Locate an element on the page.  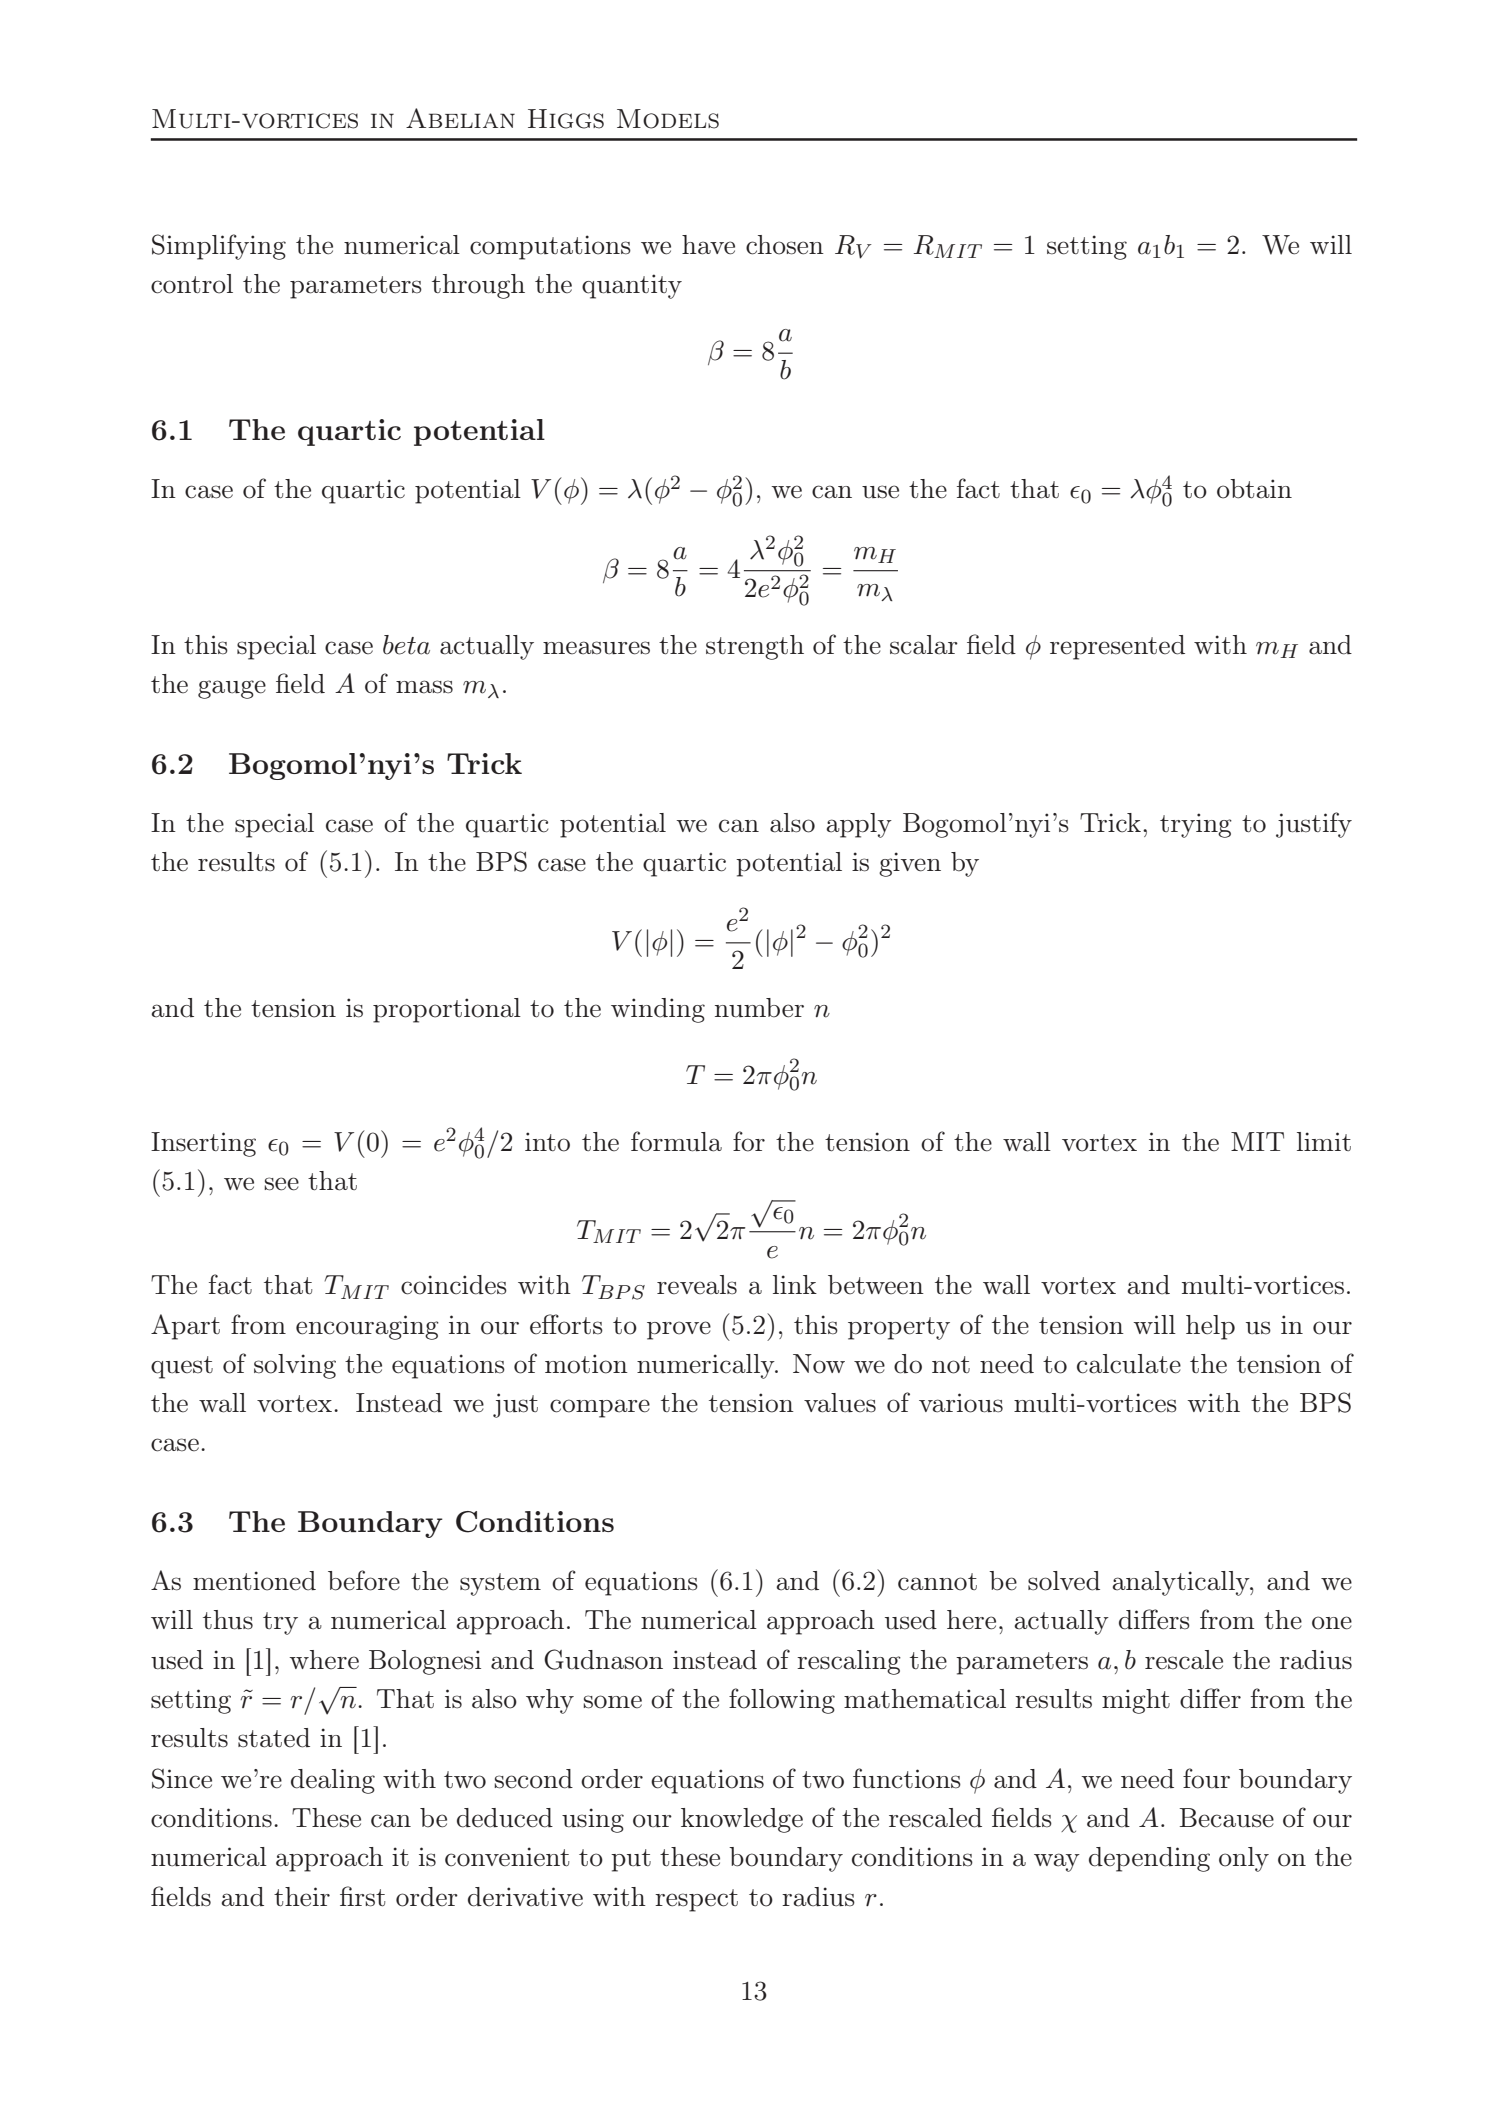
knowledge is located at coordinates (742, 1820).
